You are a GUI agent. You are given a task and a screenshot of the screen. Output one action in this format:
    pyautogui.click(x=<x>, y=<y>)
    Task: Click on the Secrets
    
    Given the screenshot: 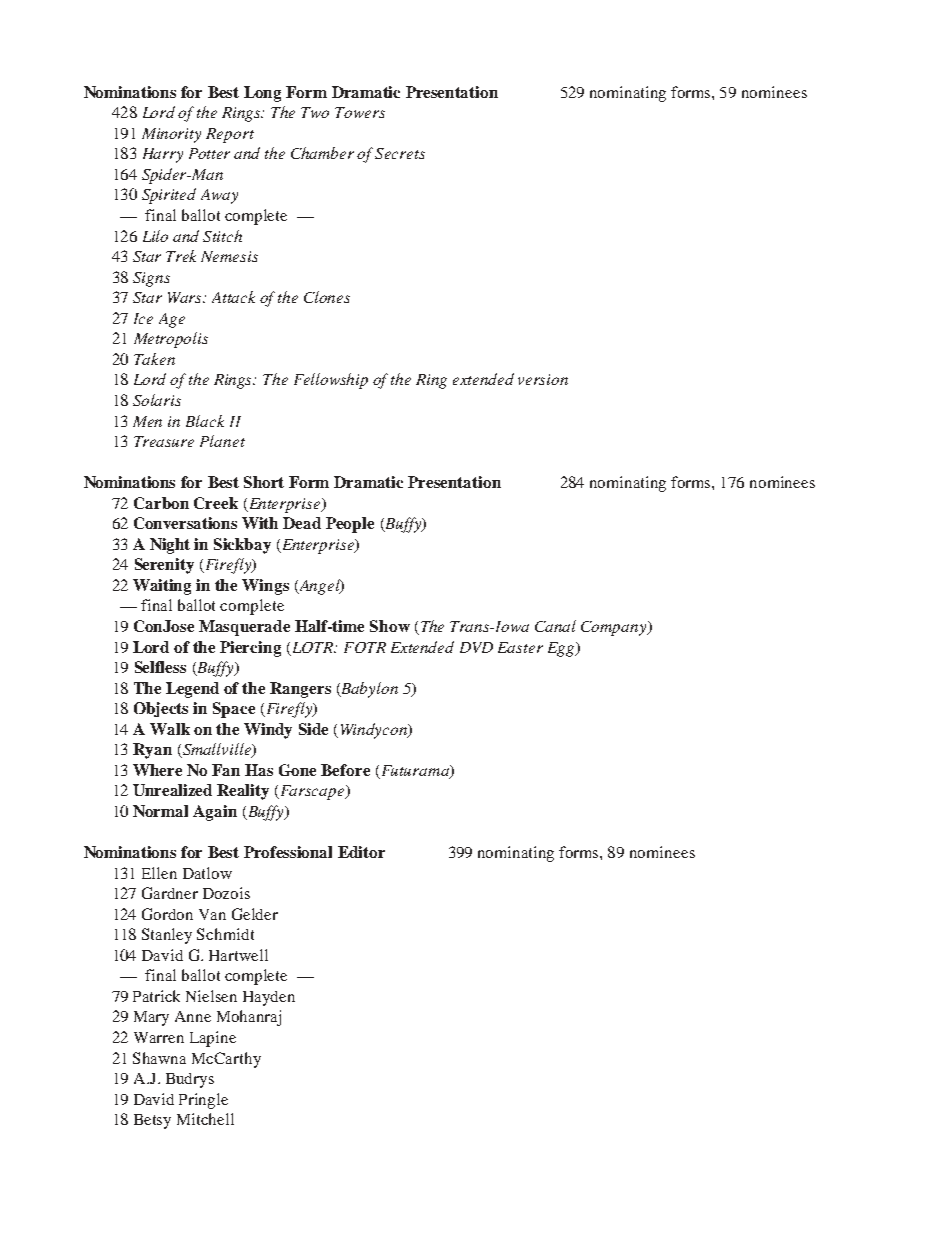 What is the action you would take?
    pyautogui.click(x=400, y=153)
